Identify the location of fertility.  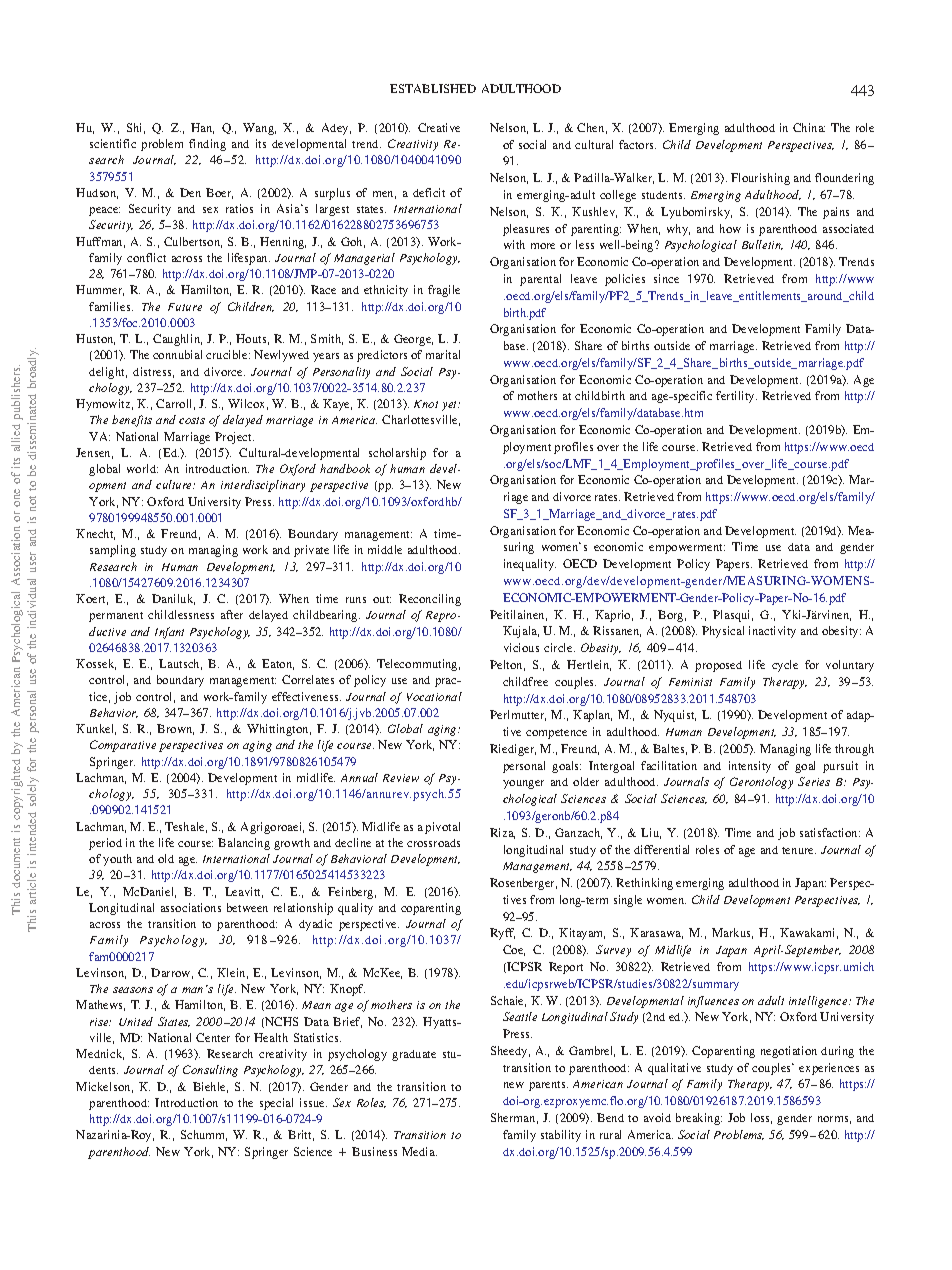
(736, 397).
